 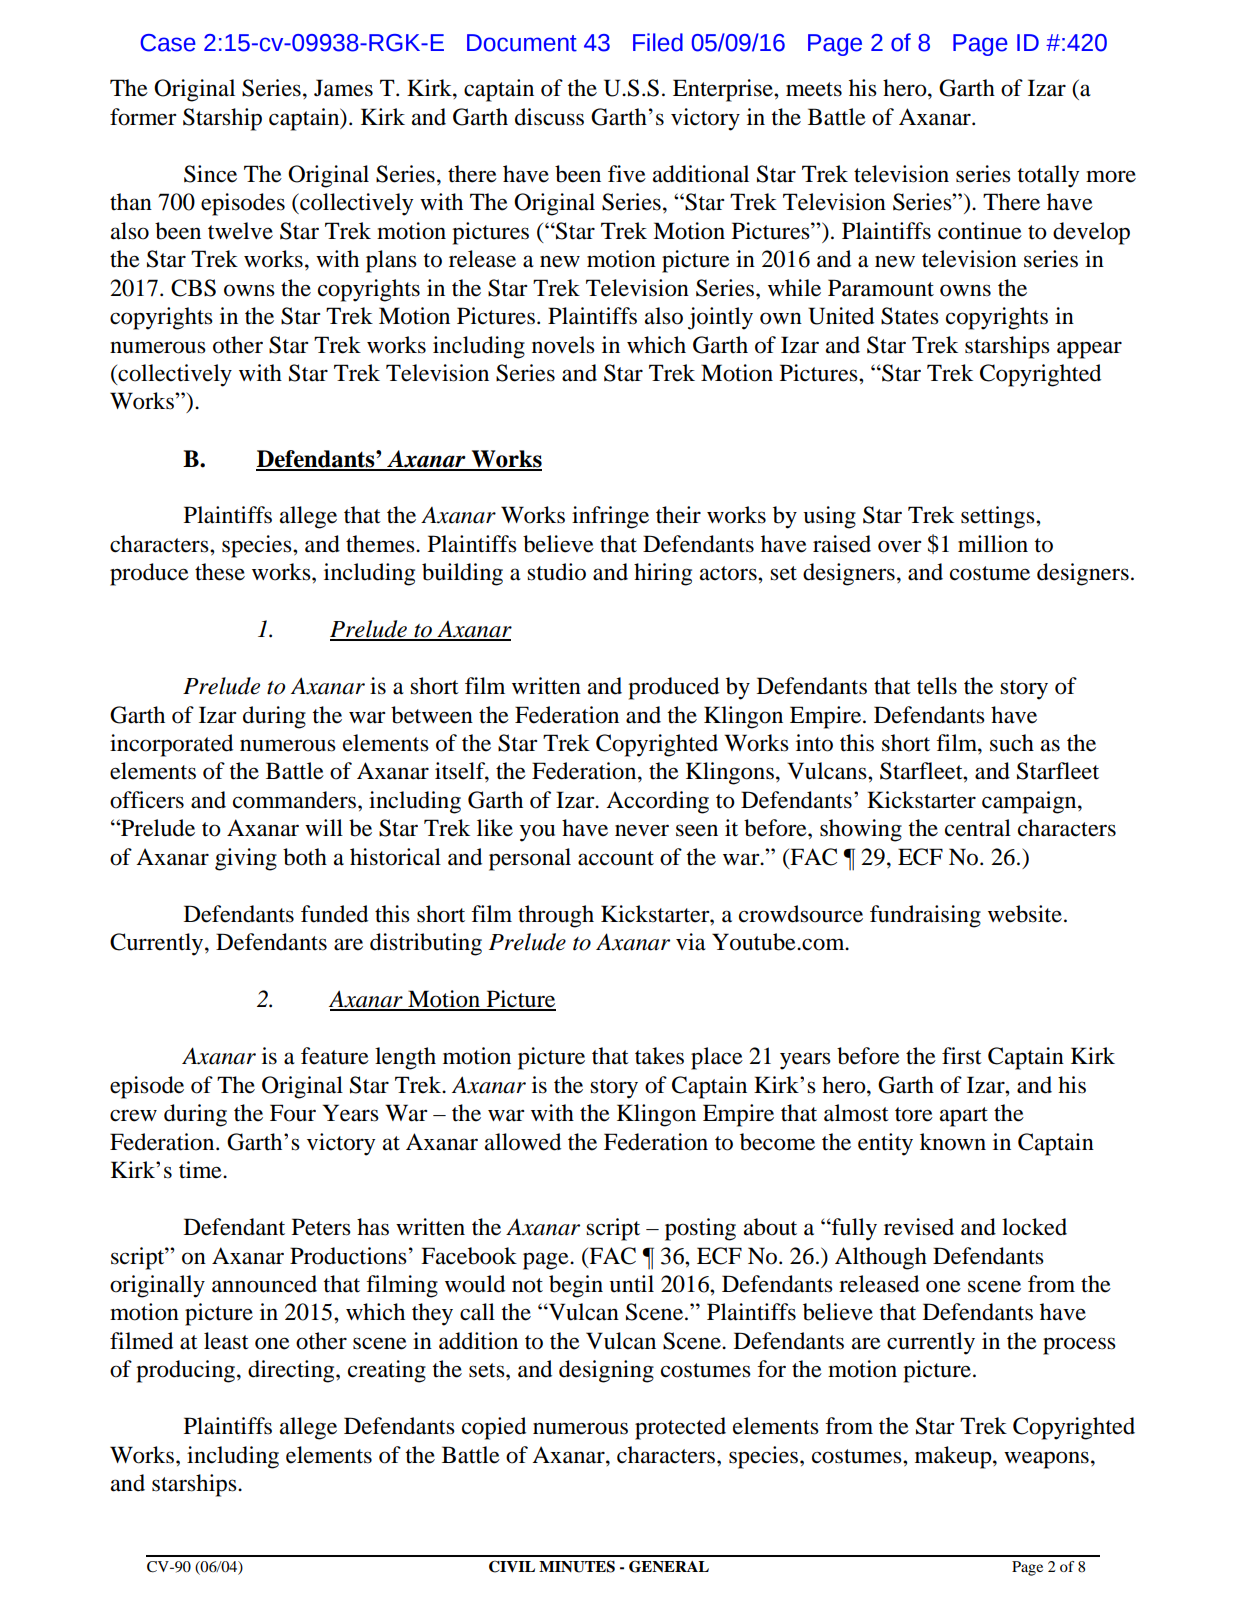 What do you see at coordinates (658, 42) in the screenshot?
I see `Filed` at bounding box center [658, 42].
